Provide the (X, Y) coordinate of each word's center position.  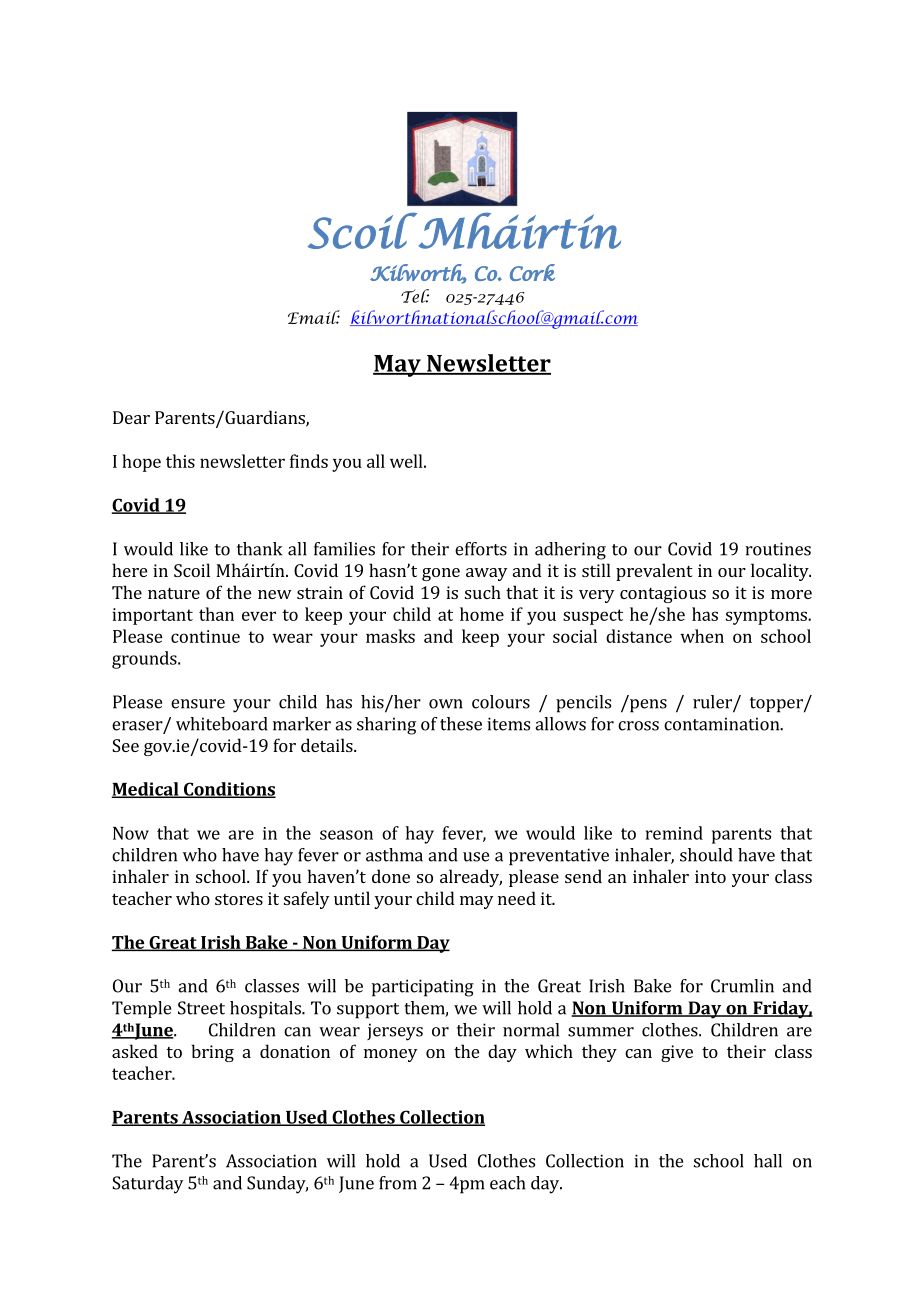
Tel (415, 296)
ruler (713, 703)
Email (314, 317)
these (461, 724)
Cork (532, 272)
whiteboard (222, 724)
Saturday (147, 1185)
